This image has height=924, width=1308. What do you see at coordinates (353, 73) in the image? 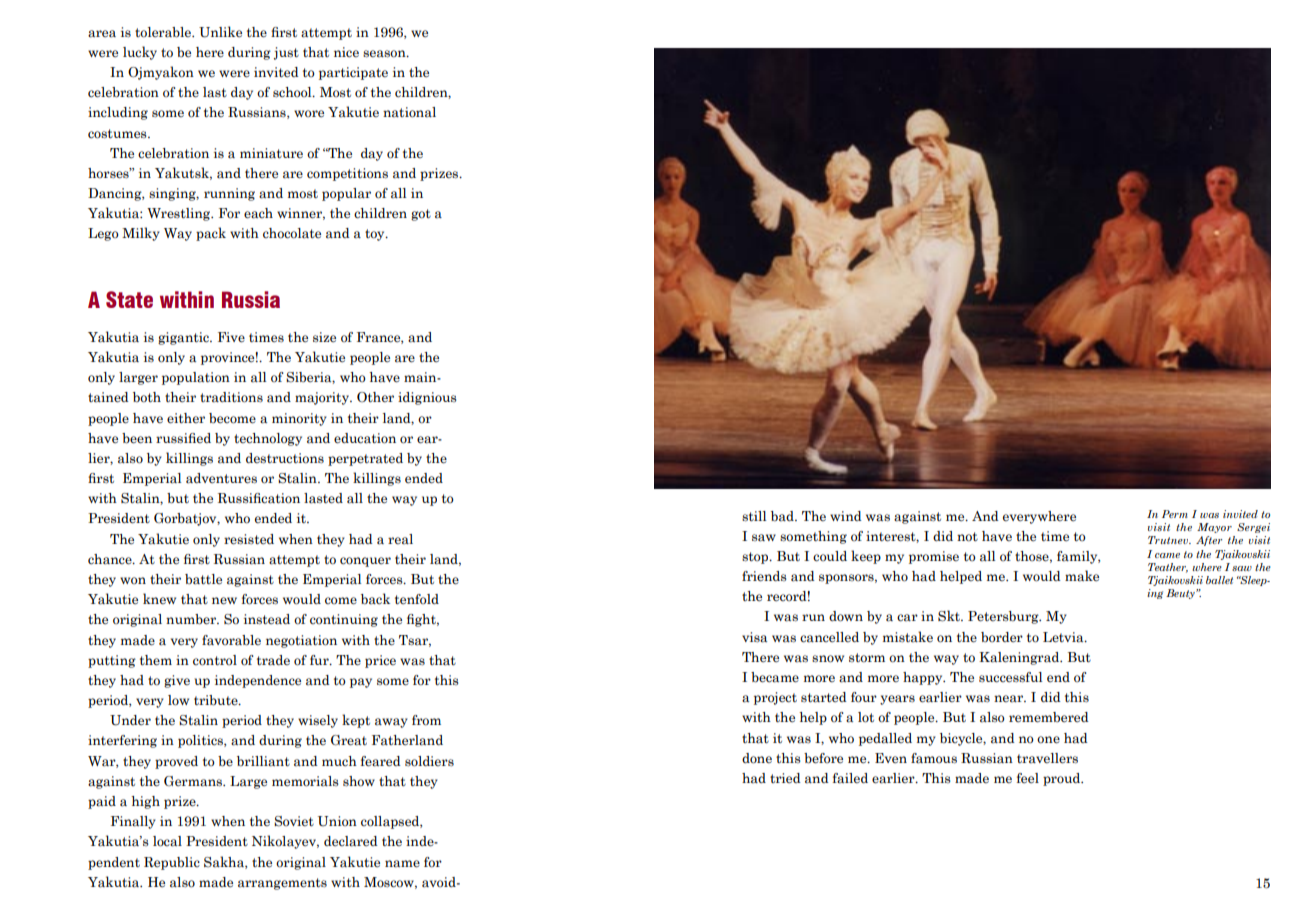
I see `participate` at bounding box center [353, 73].
